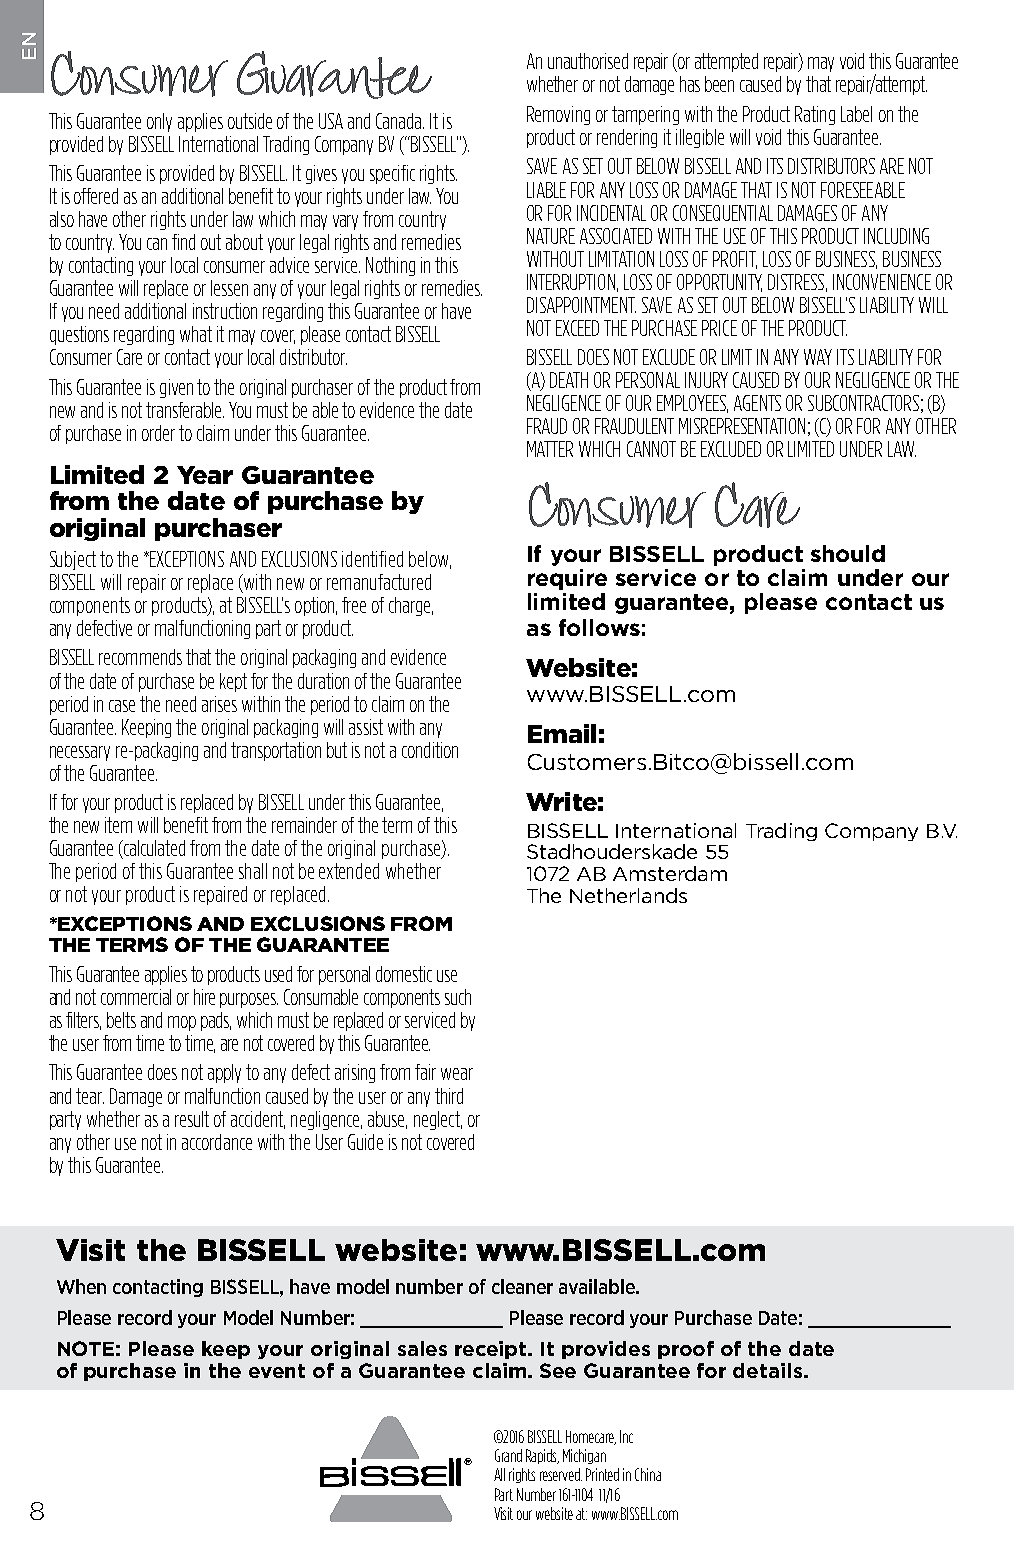  I want to click on Rating, so click(815, 115).
